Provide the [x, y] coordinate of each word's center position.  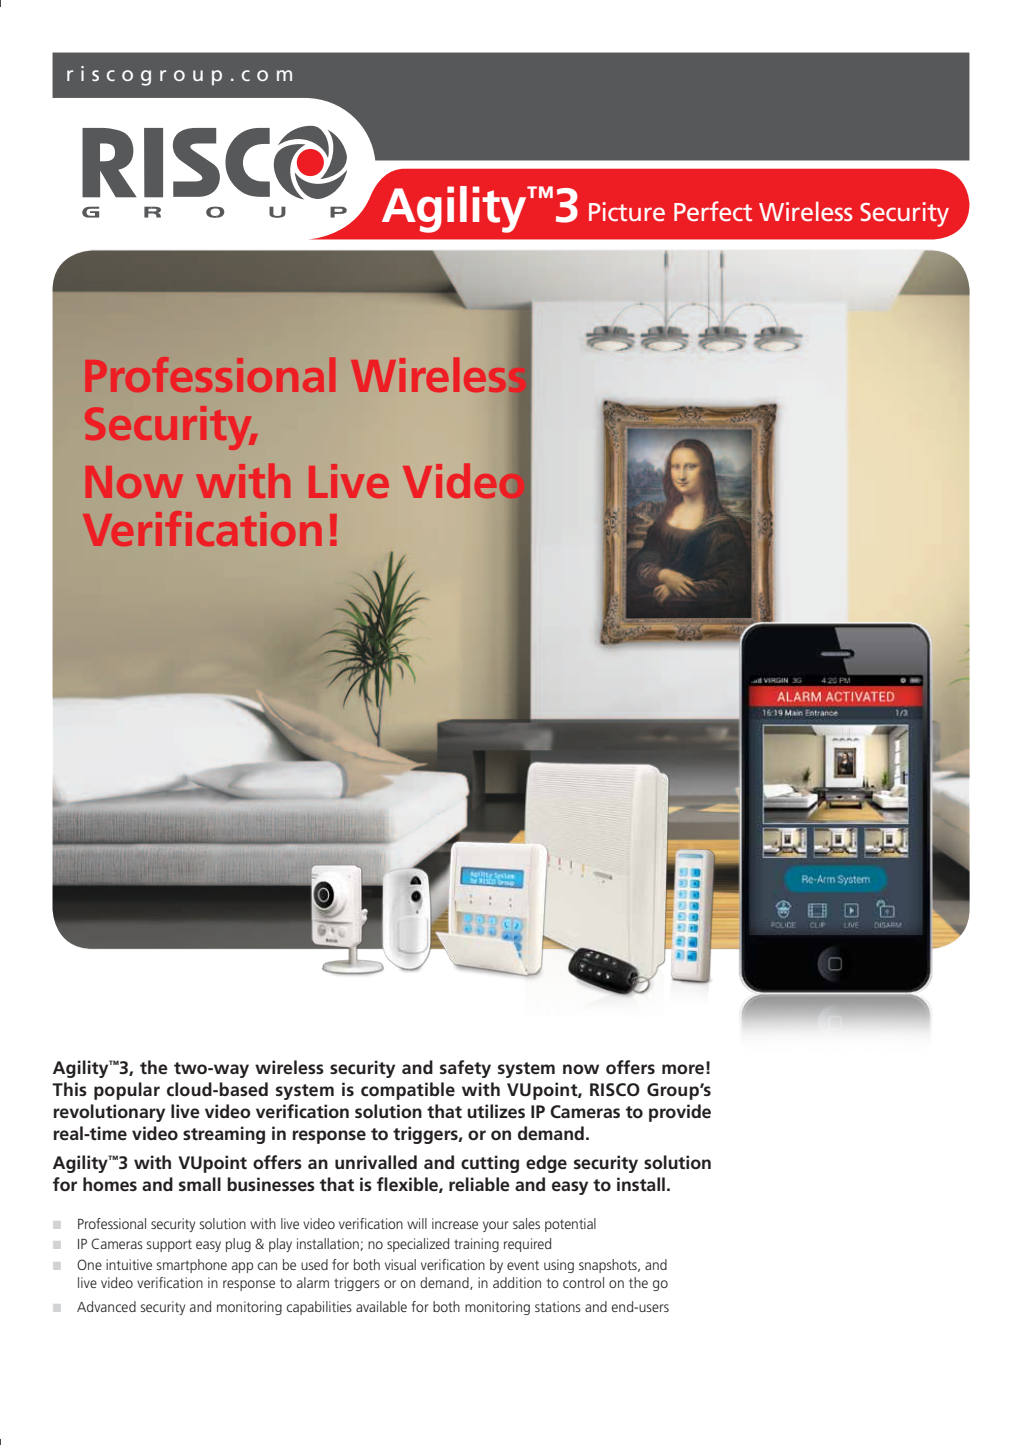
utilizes [496, 1111]
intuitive [129, 1264]
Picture [627, 211]
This [69, 1089]
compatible [408, 1091]
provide [680, 1113]
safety [465, 1069]
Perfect [713, 211]
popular [127, 1091]
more [683, 1069]
